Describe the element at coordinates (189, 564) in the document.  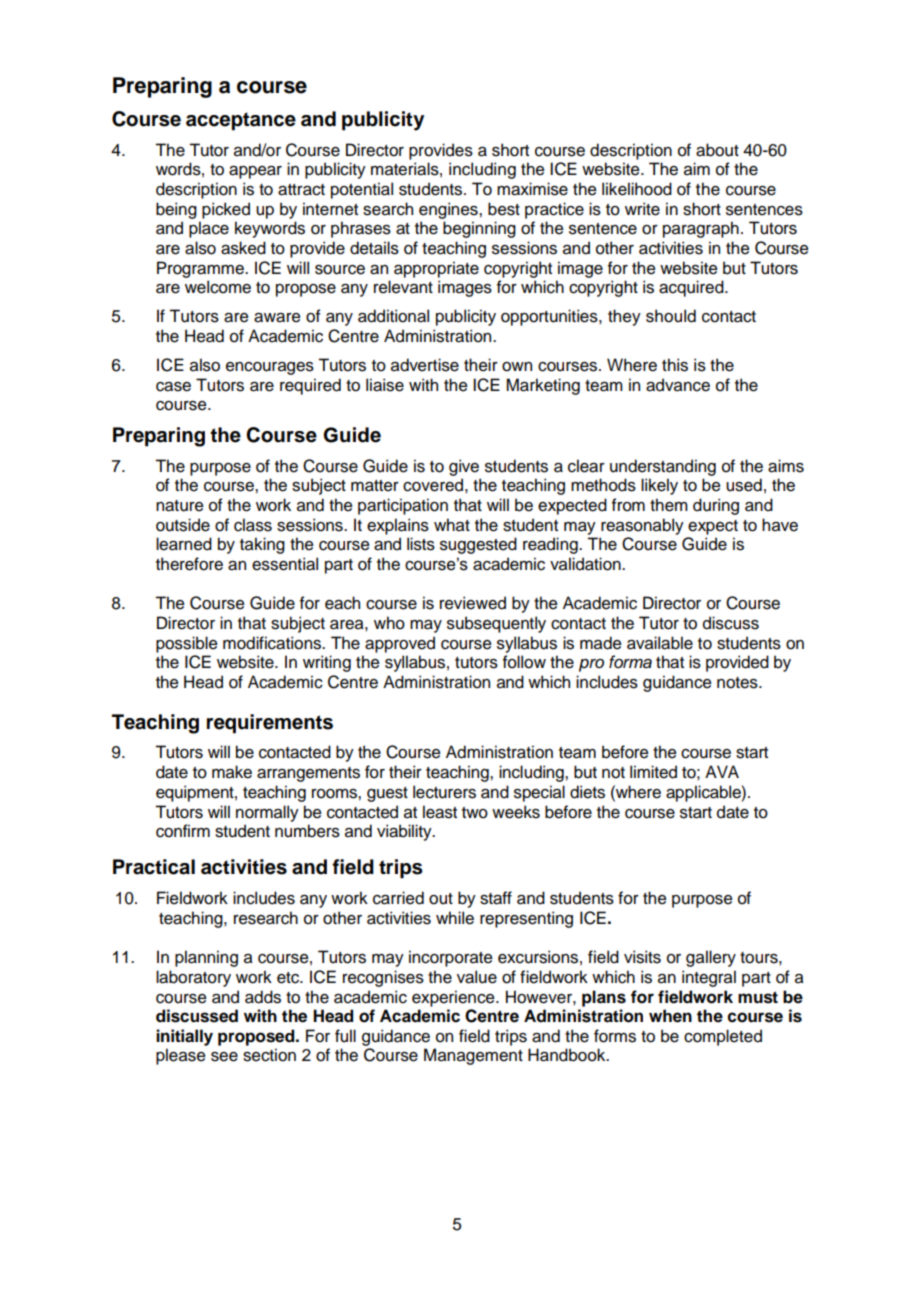
I see `therefore` at that location.
